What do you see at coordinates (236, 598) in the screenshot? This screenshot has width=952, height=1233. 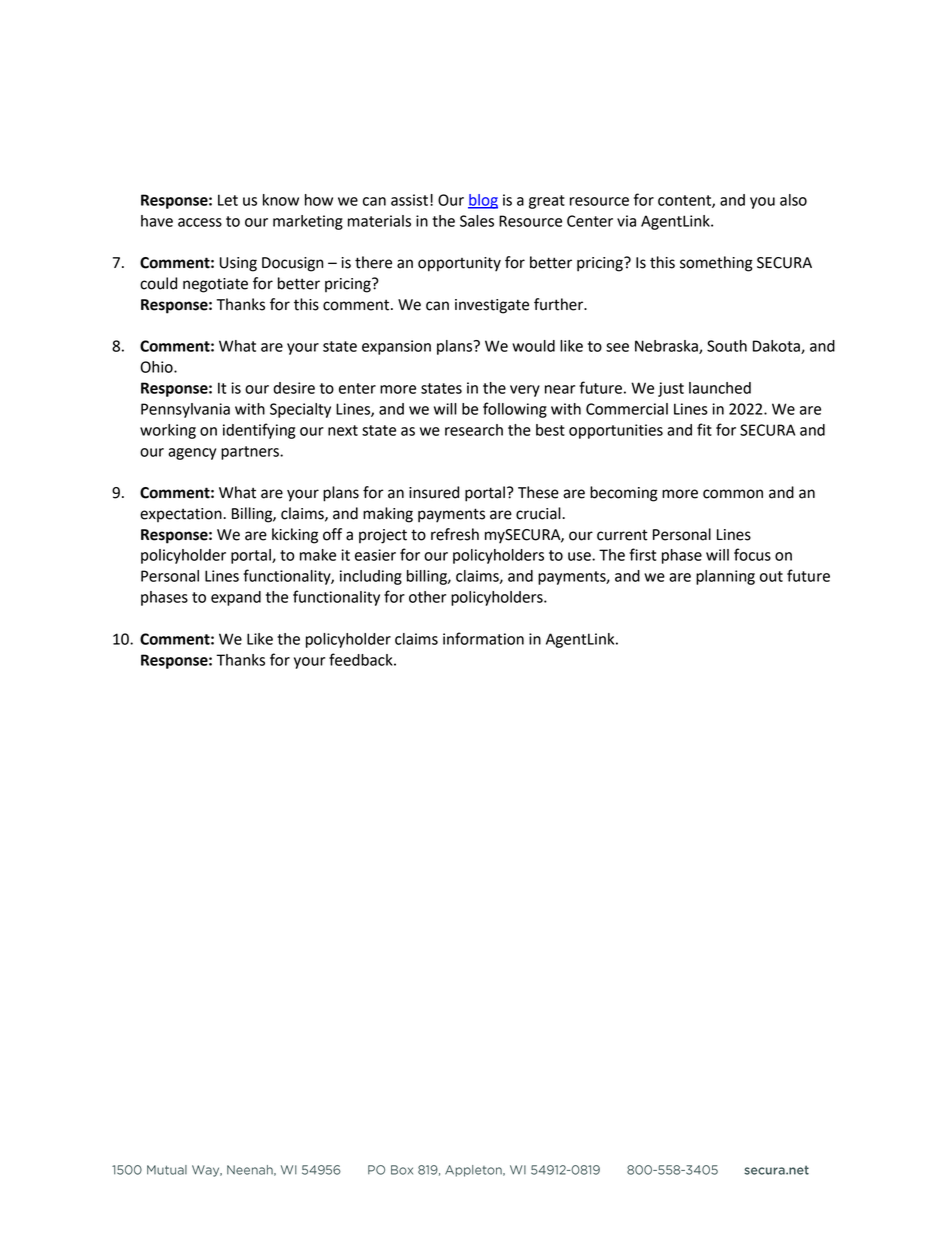 I see `expand` at bounding box center [236, 598].
